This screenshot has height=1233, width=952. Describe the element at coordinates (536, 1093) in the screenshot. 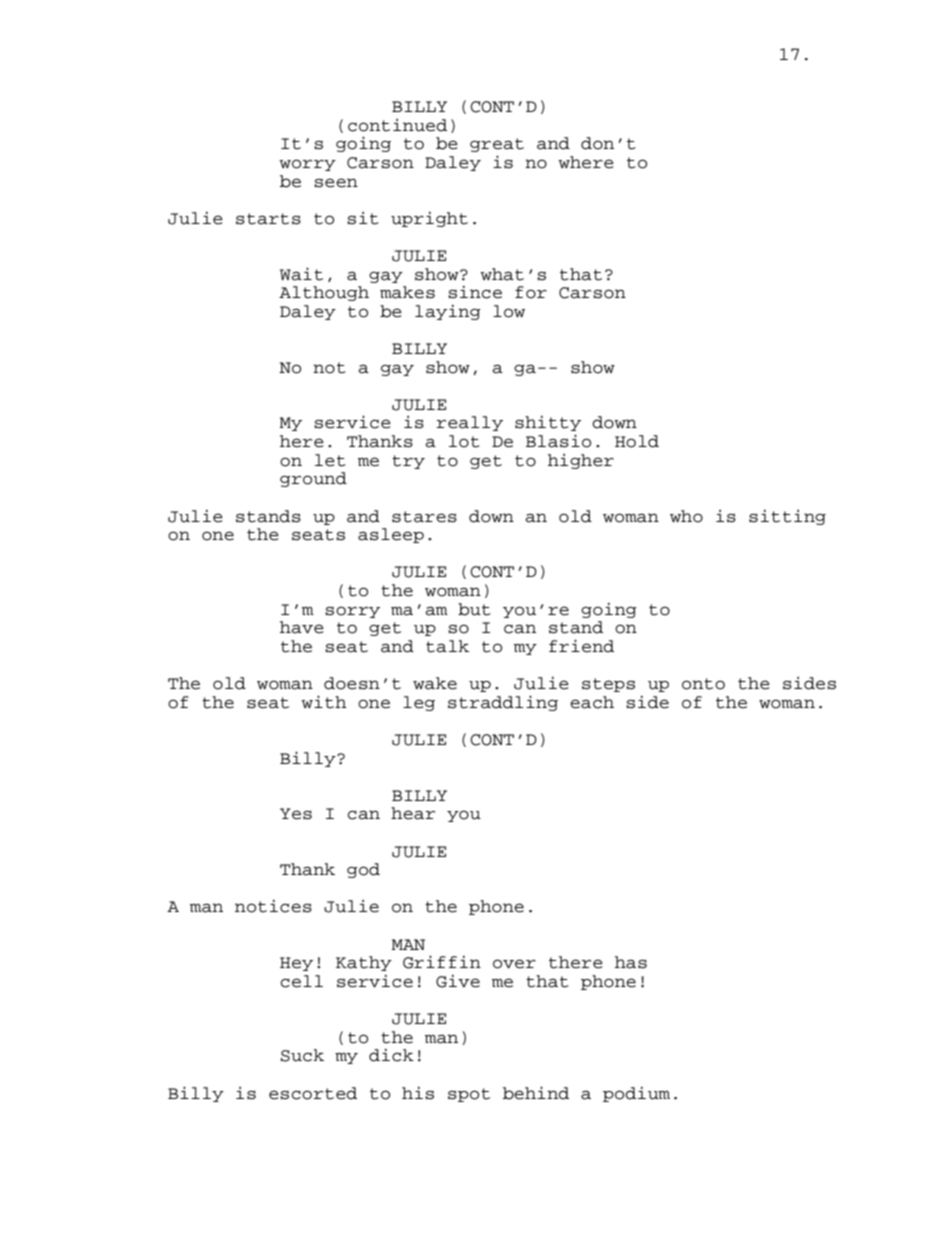

I see `behind` at that location.
